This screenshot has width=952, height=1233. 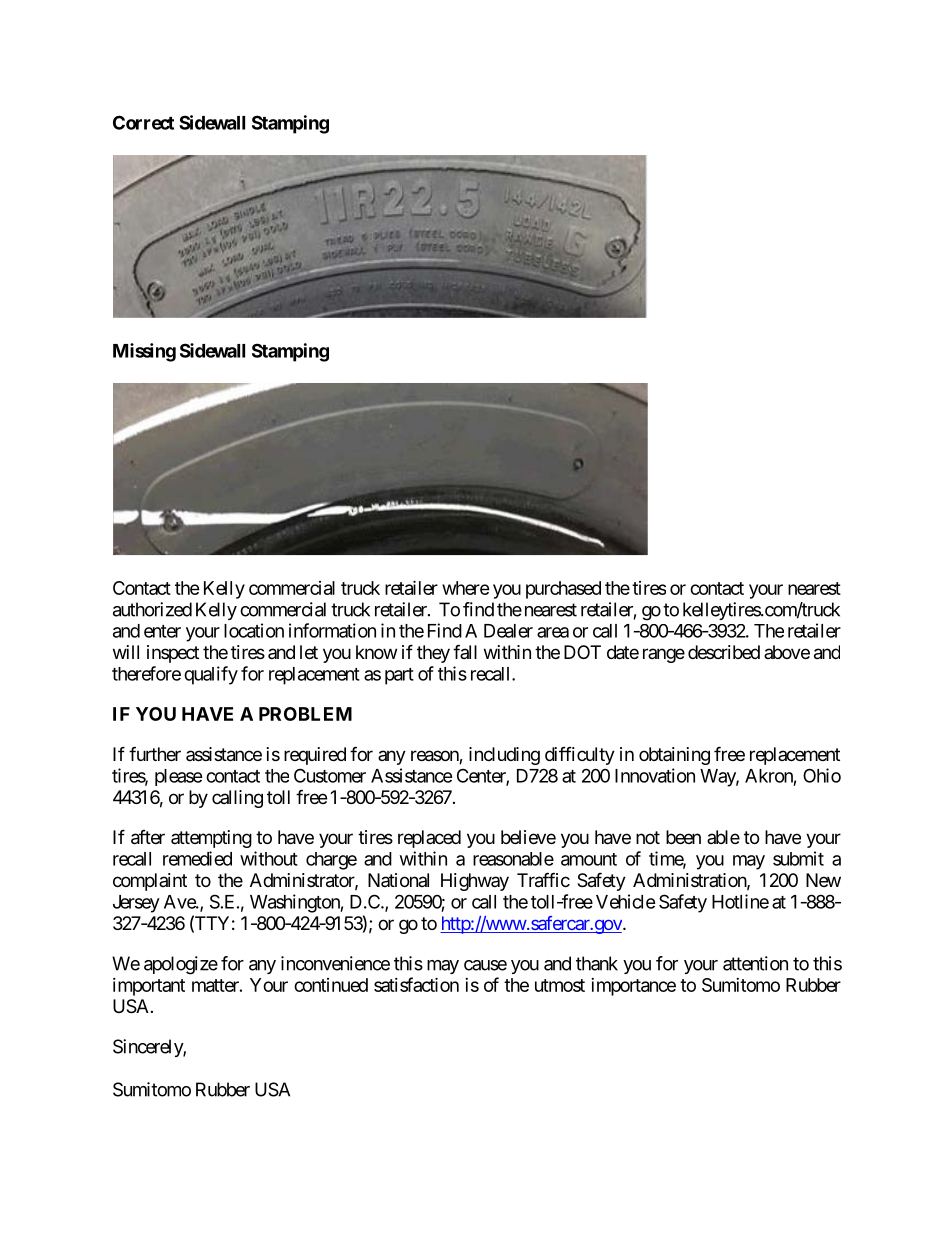 What do you see at coordinates (466, 588) in the screenshot?
I see `where` at bounding box center [466, 588].
